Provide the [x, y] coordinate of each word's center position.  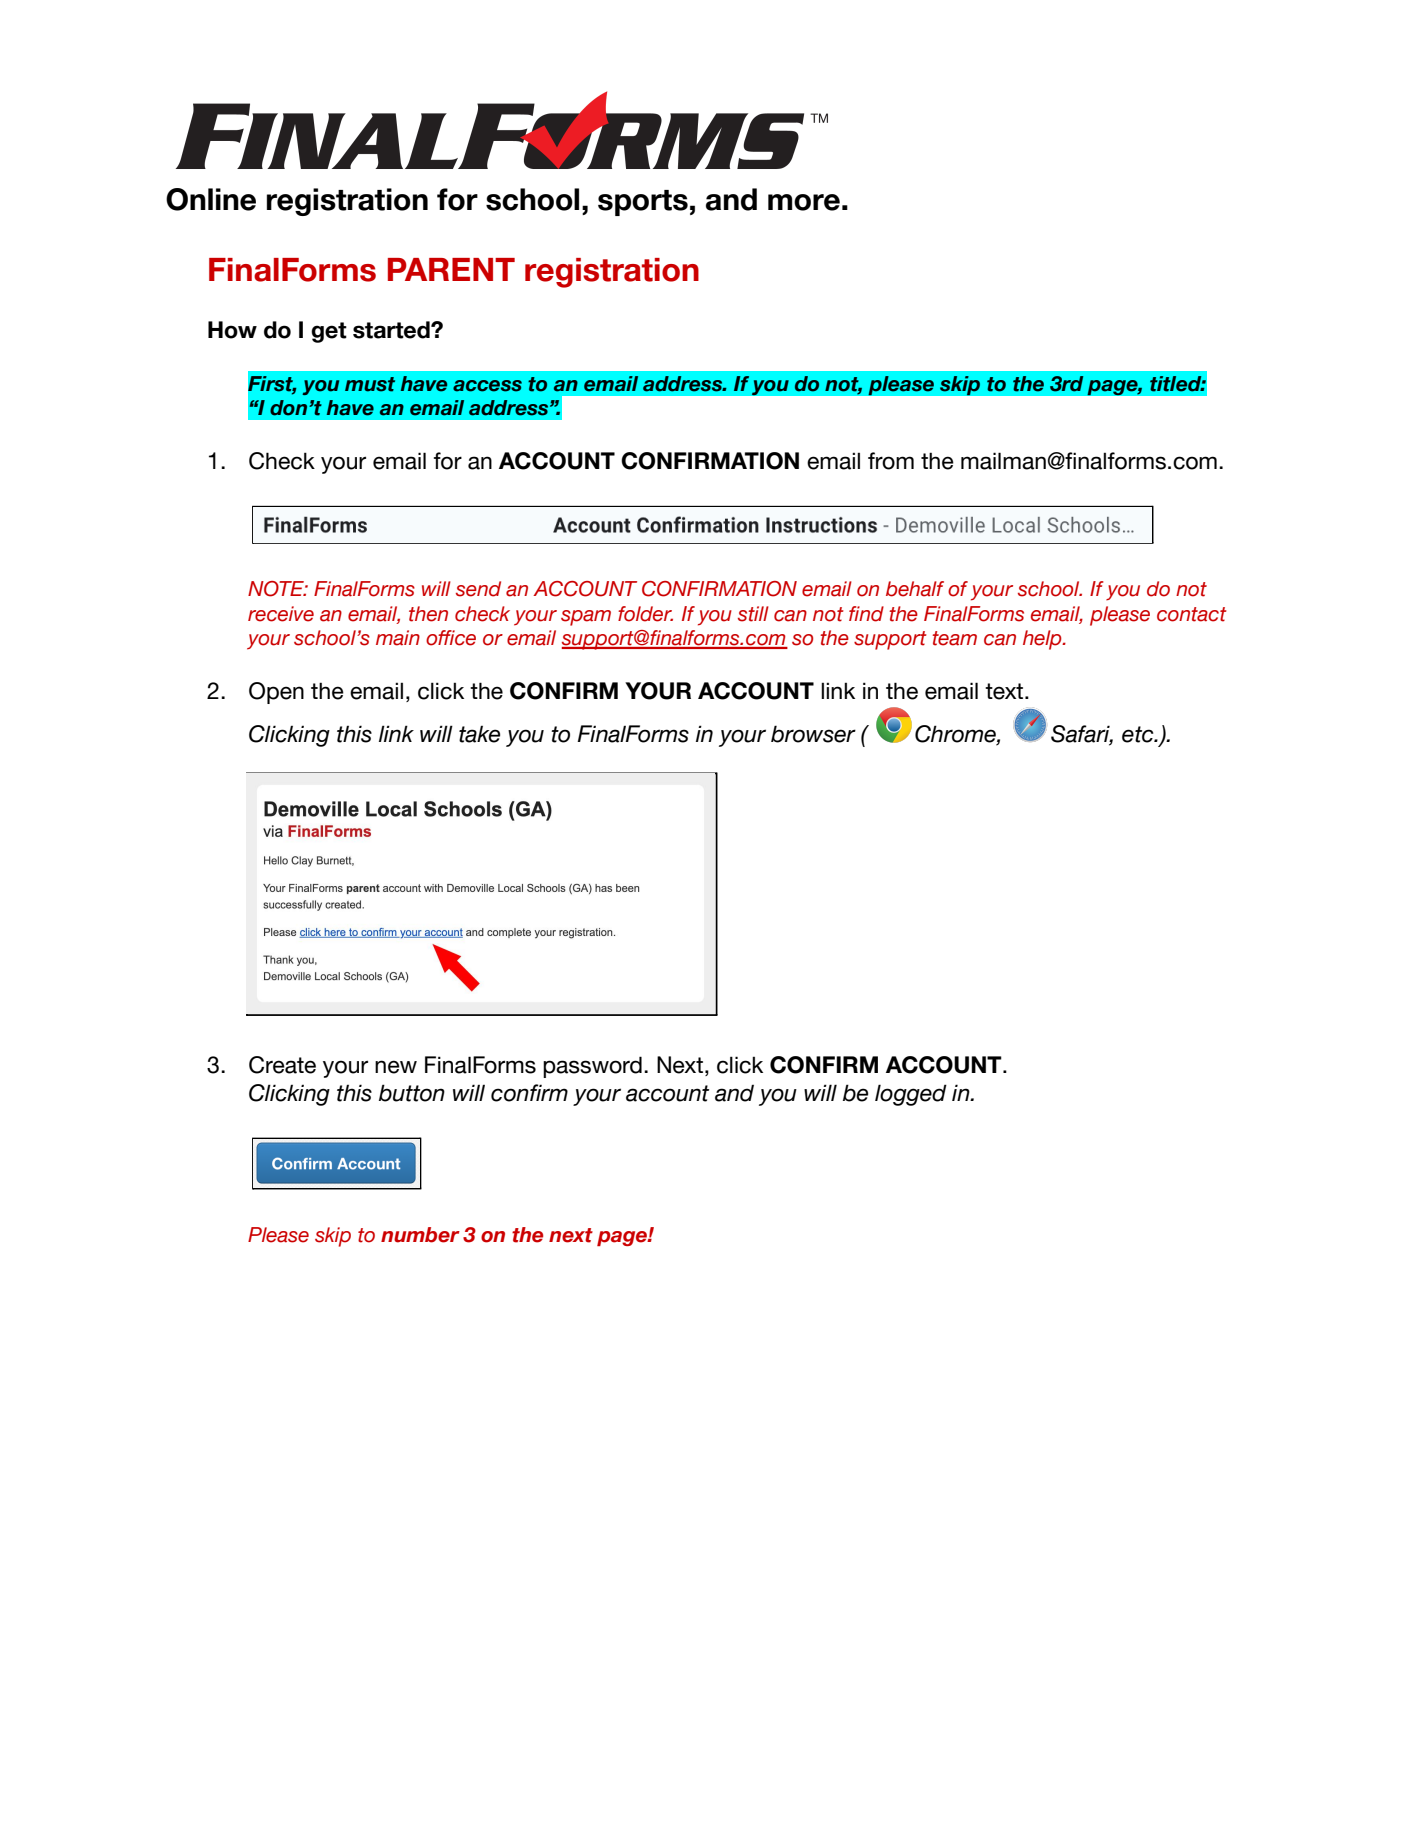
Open [276, 693]
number [420, 1235]
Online [211, 199]
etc [1139, 734]
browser [813, 734]
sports [643, 203]
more [804, 202]
